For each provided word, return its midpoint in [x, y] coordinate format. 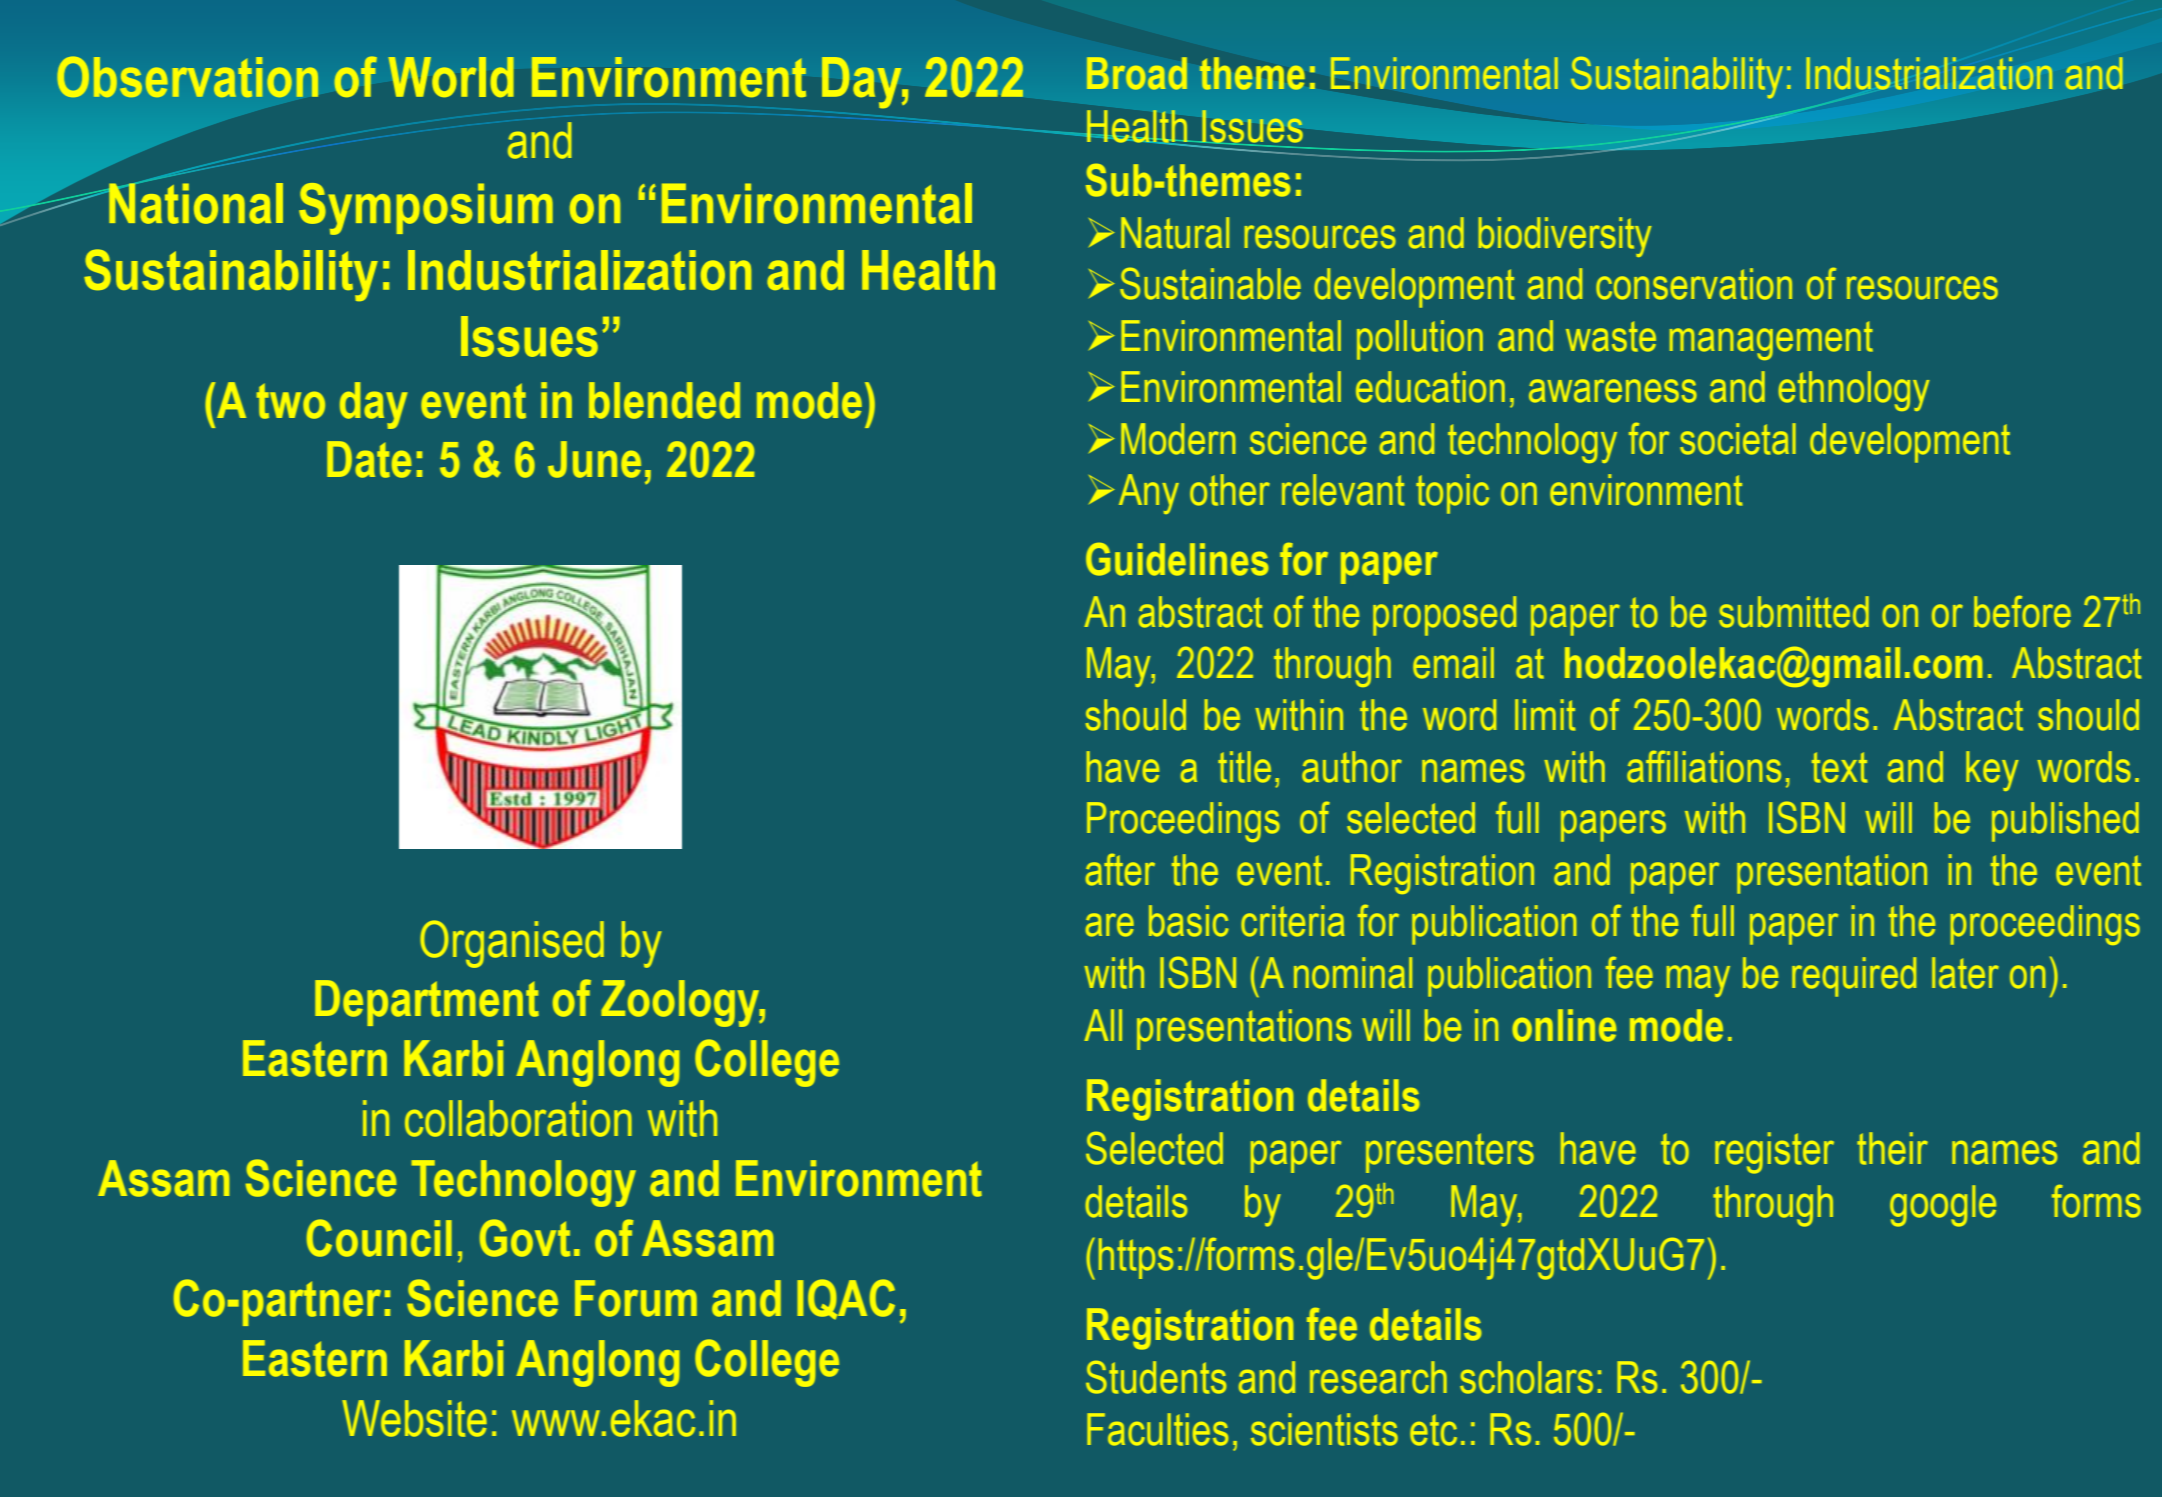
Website [414, 1418]
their [1892, 1148]
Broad [1137, 73]
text [1839, 767]
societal [1738, 439]
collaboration [518, 1118]
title [1244, 767]
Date [369, 459]
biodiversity [1565, 237]
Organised [512, 944]
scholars [1526, 1377]
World [451, 77]
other [1230, 490]
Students [1156, 1377]
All [1103, 1025]
